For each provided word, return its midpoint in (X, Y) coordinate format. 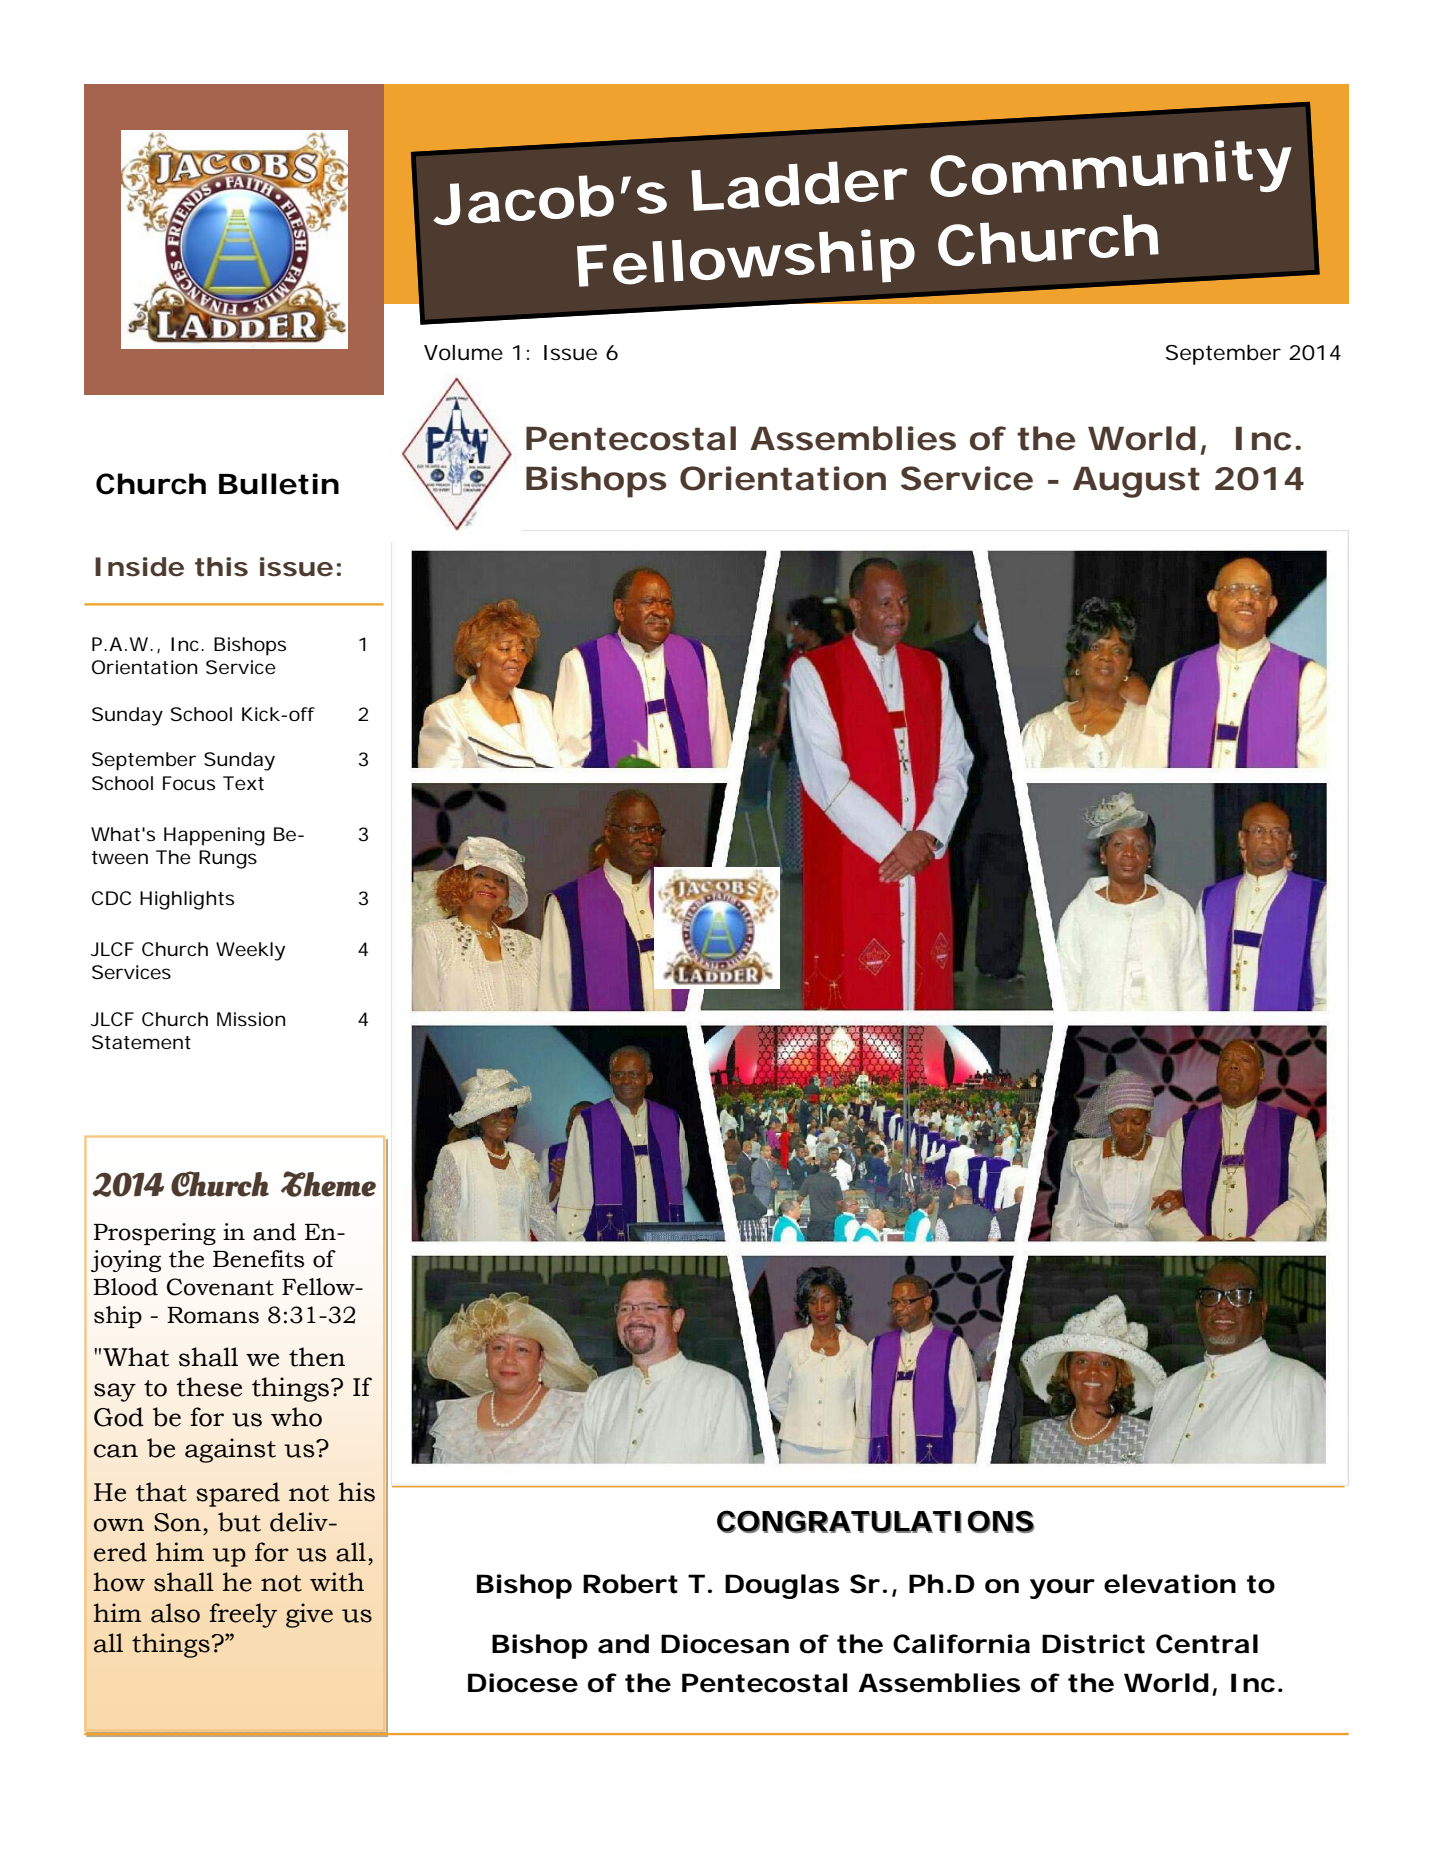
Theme (328, 1184)
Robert (630, 1584)
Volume (463, 353)
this (221, 567)
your (1062, 1589)
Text (243, 783)
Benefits (258, 1259)
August (1136, 482)
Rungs (228, 859)
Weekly (250, 951)
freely (243, 1615)
